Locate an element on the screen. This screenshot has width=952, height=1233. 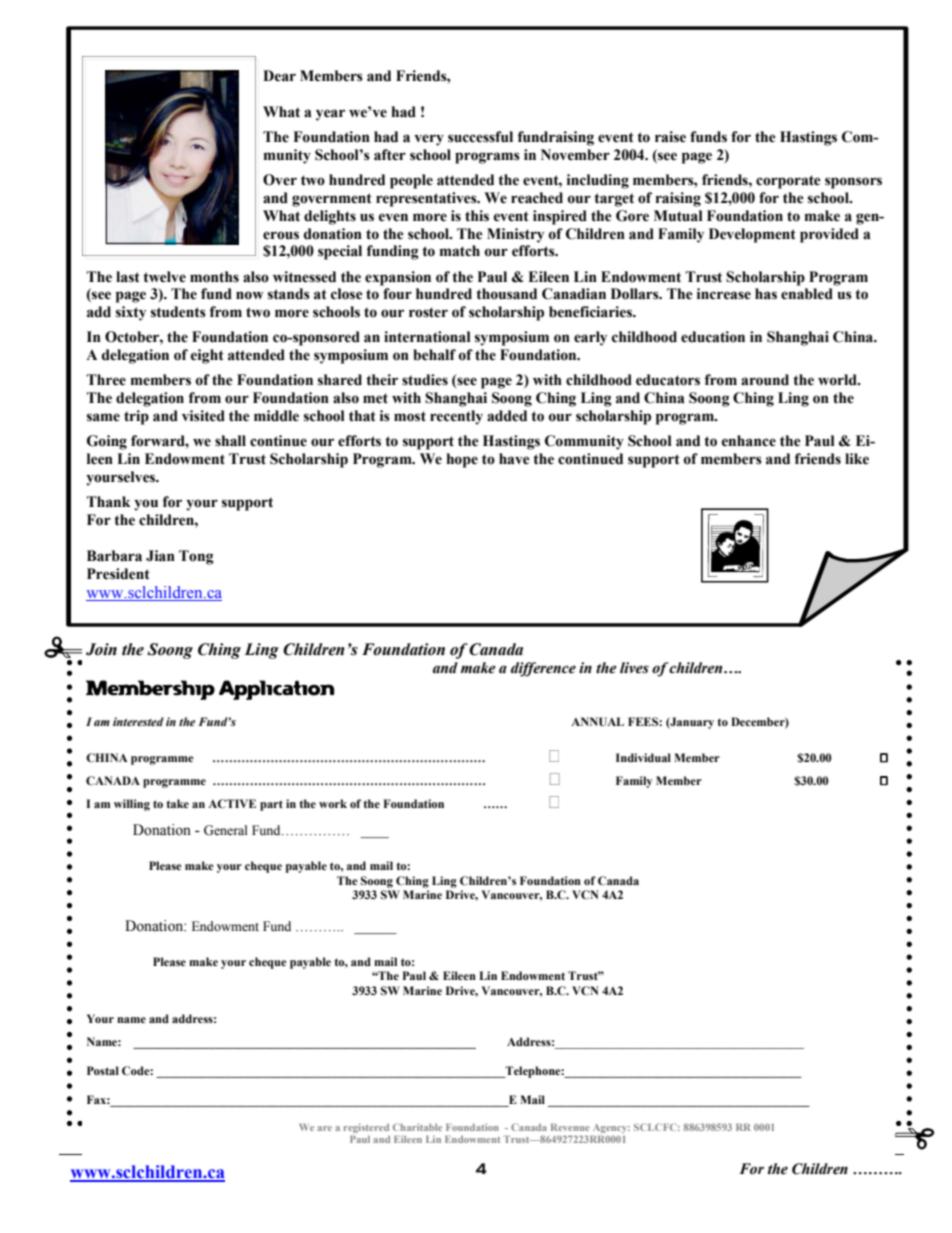
Tong is located at coordinates (196, 557).
